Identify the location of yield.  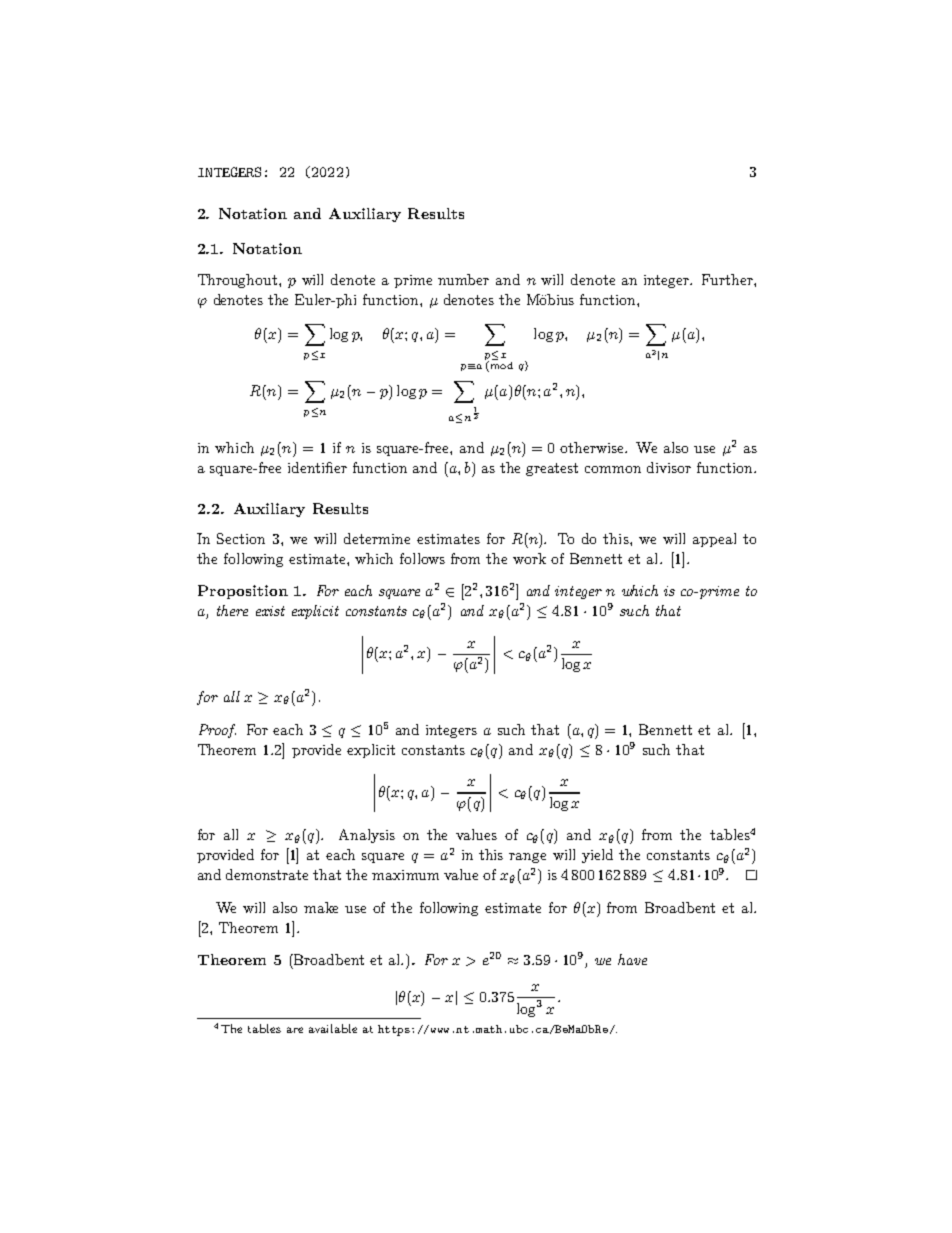
(597, 856).
